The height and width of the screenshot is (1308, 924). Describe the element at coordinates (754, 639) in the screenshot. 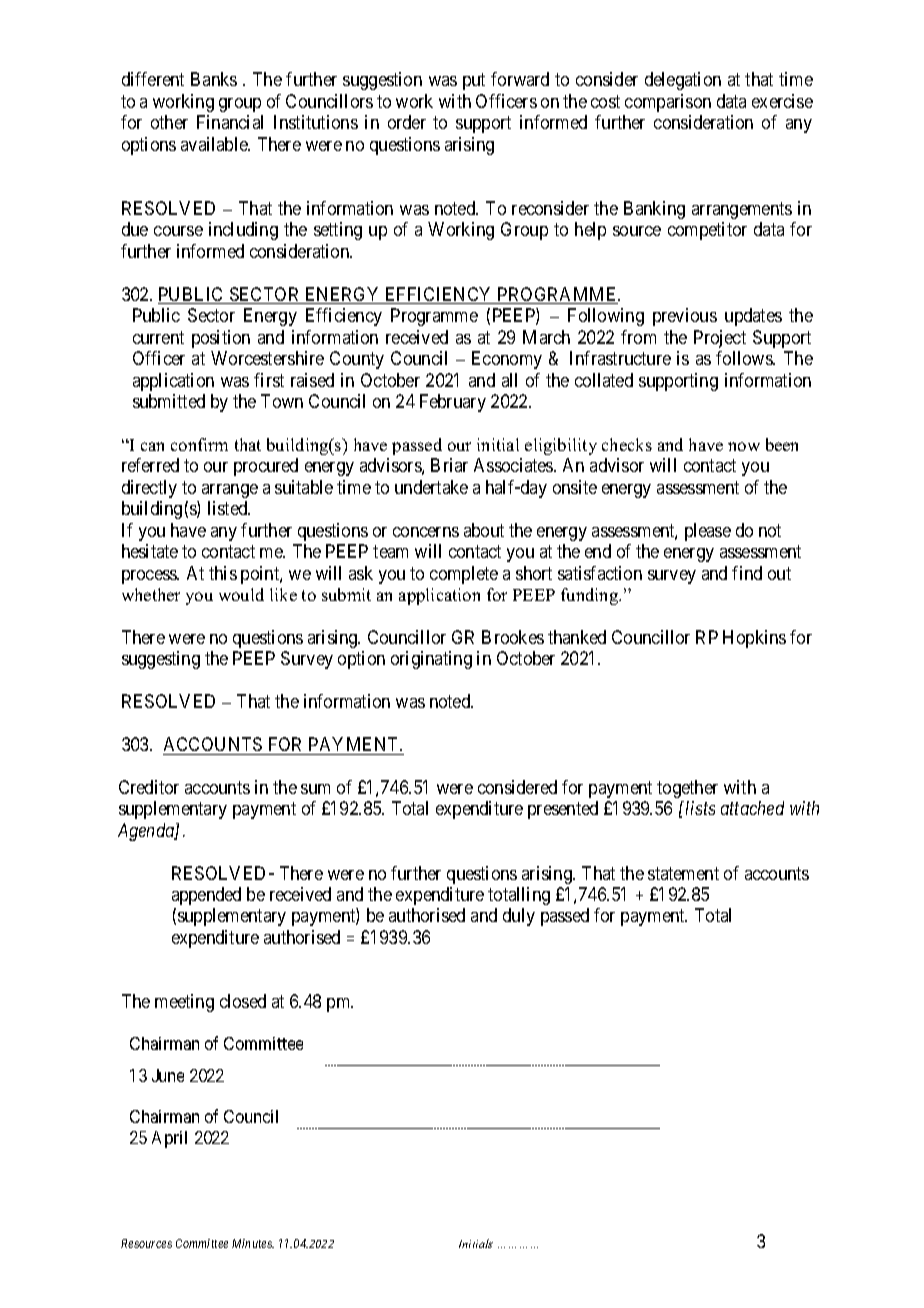

I see `Hopkins` at that location.
